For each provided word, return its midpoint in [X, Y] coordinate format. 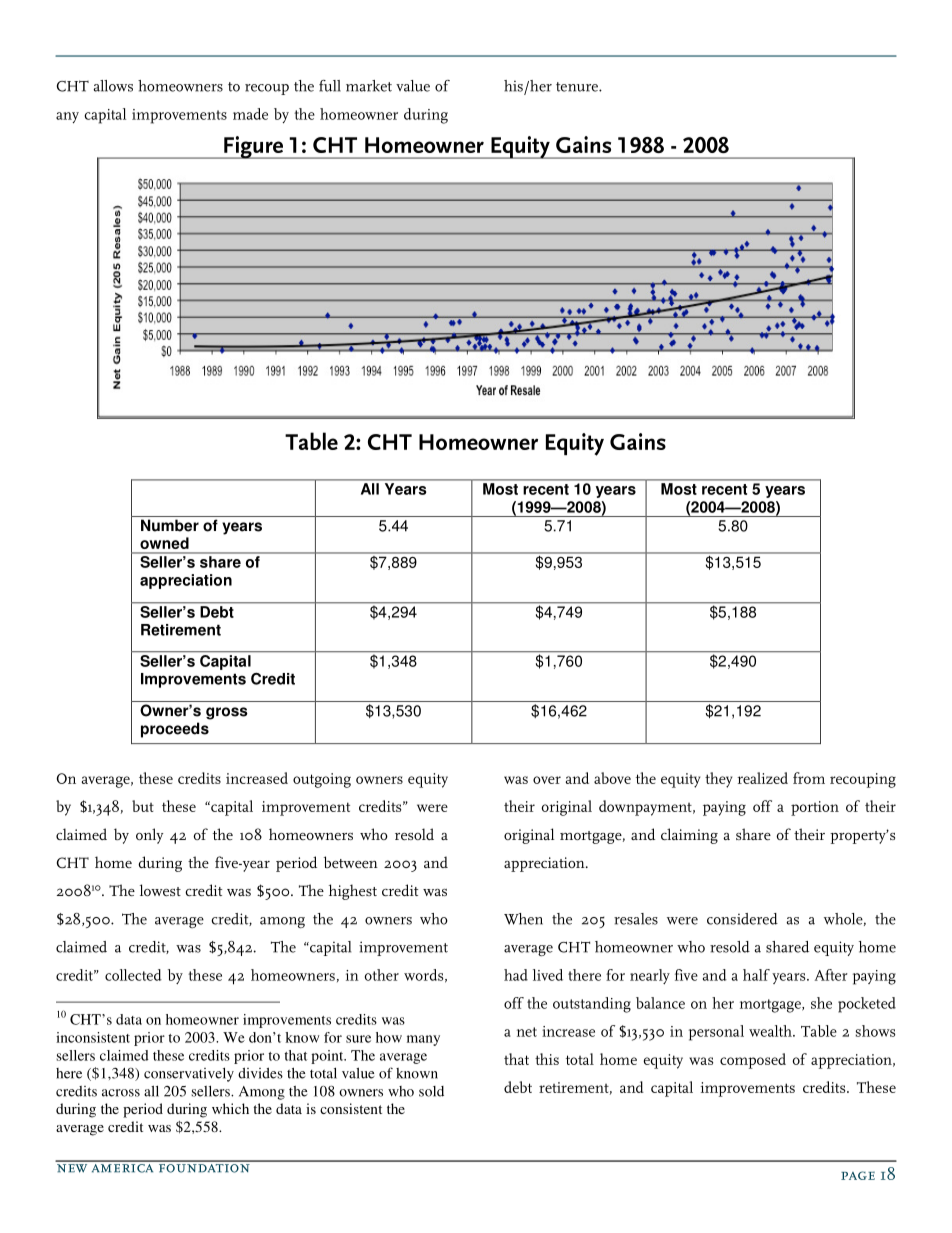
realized [762, 778]
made [250, 114]
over [547, 780]
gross [227, 713]
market [369, 86]
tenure [578, 87]
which [230, 1108]
